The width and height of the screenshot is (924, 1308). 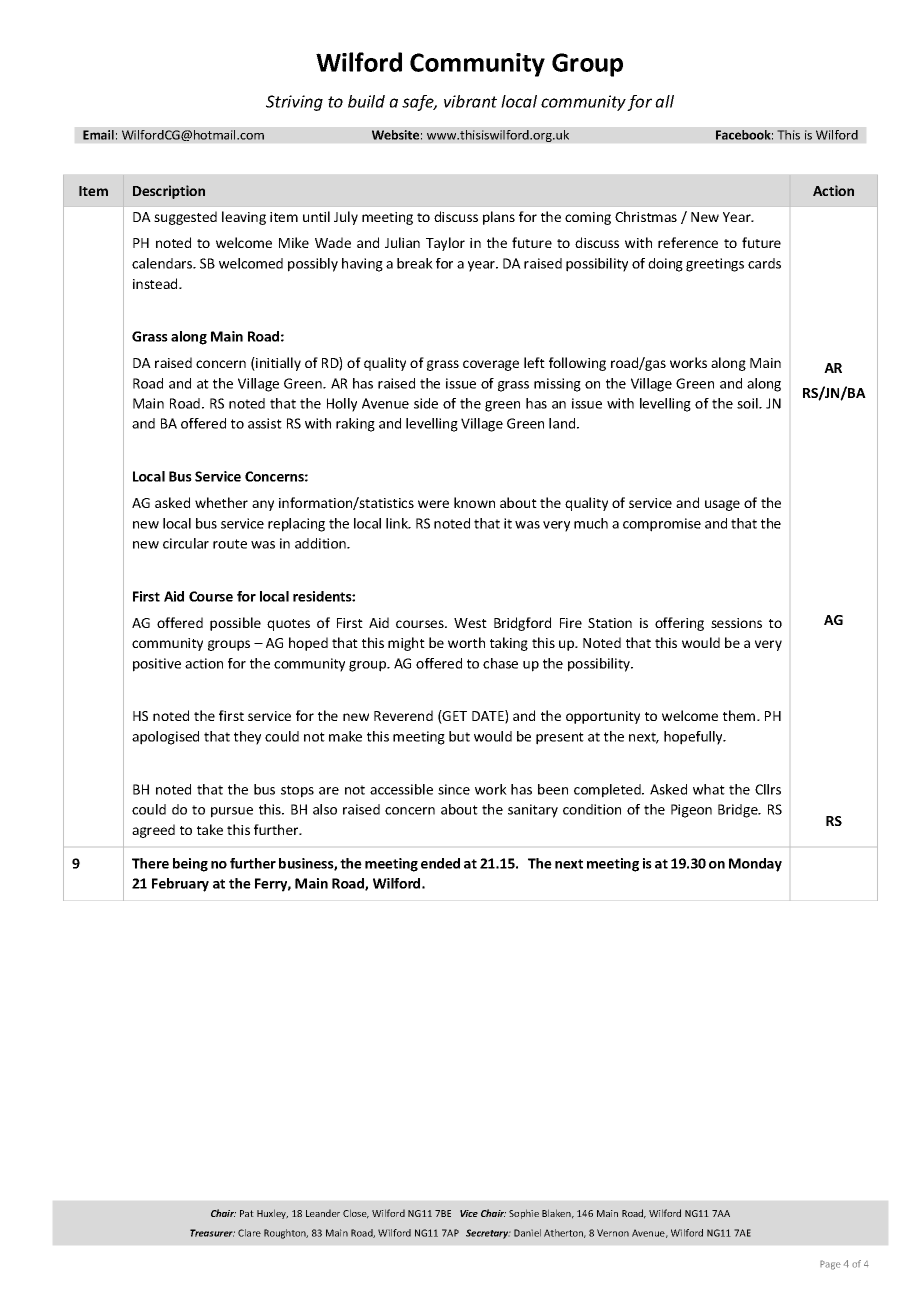 I want to click on Description, so click(x=169, y=192).
